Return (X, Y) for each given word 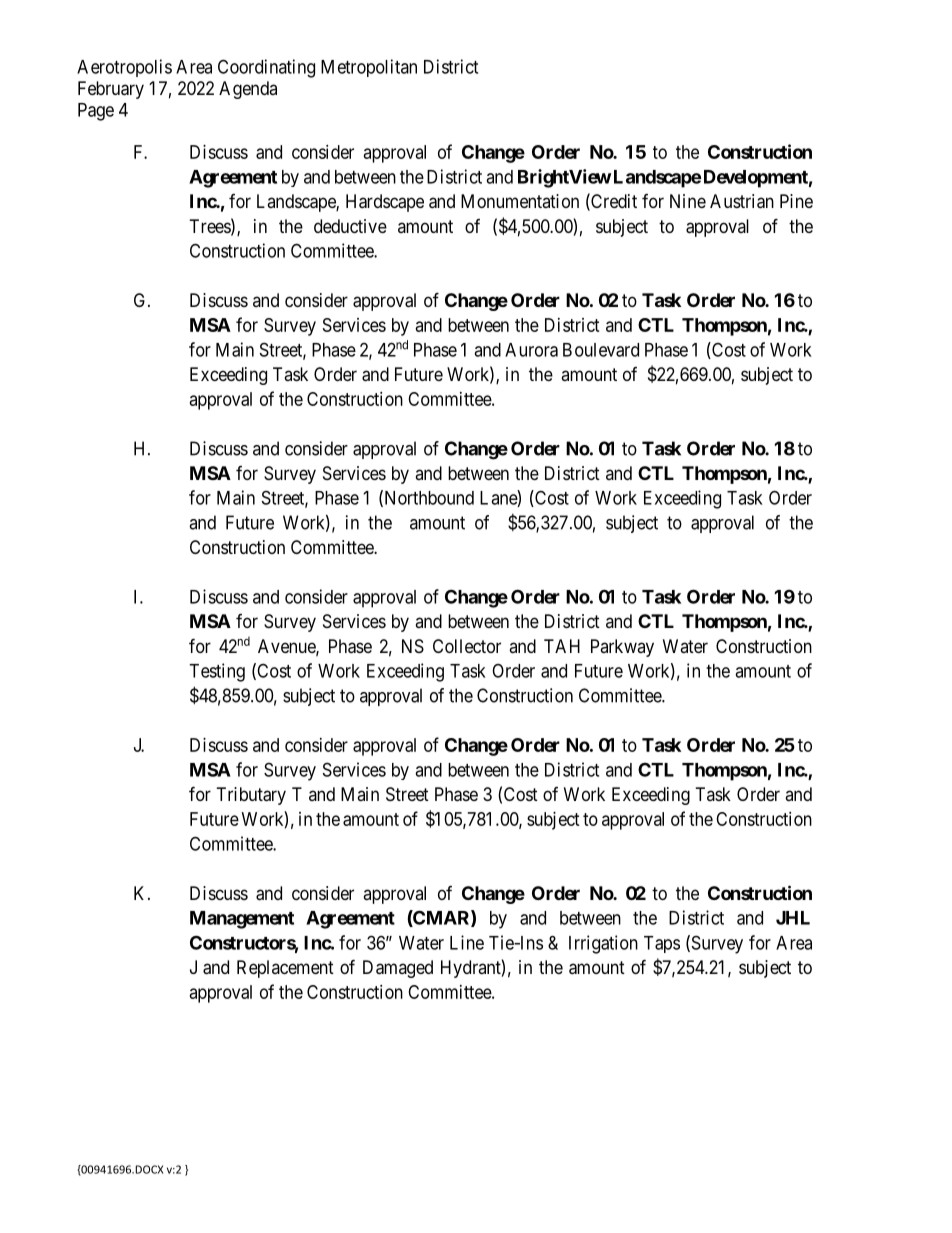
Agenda (248, 90)
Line (467, 942)
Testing (217, 672)
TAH (562, 646)
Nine (688, 201)
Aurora (531, 350)
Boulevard (601, 350)
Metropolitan (369, 68)
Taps (662, 944)
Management (242, 920)
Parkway (622, 648)
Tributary (251, 796)
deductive (350, 226)
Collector (467, 646)
